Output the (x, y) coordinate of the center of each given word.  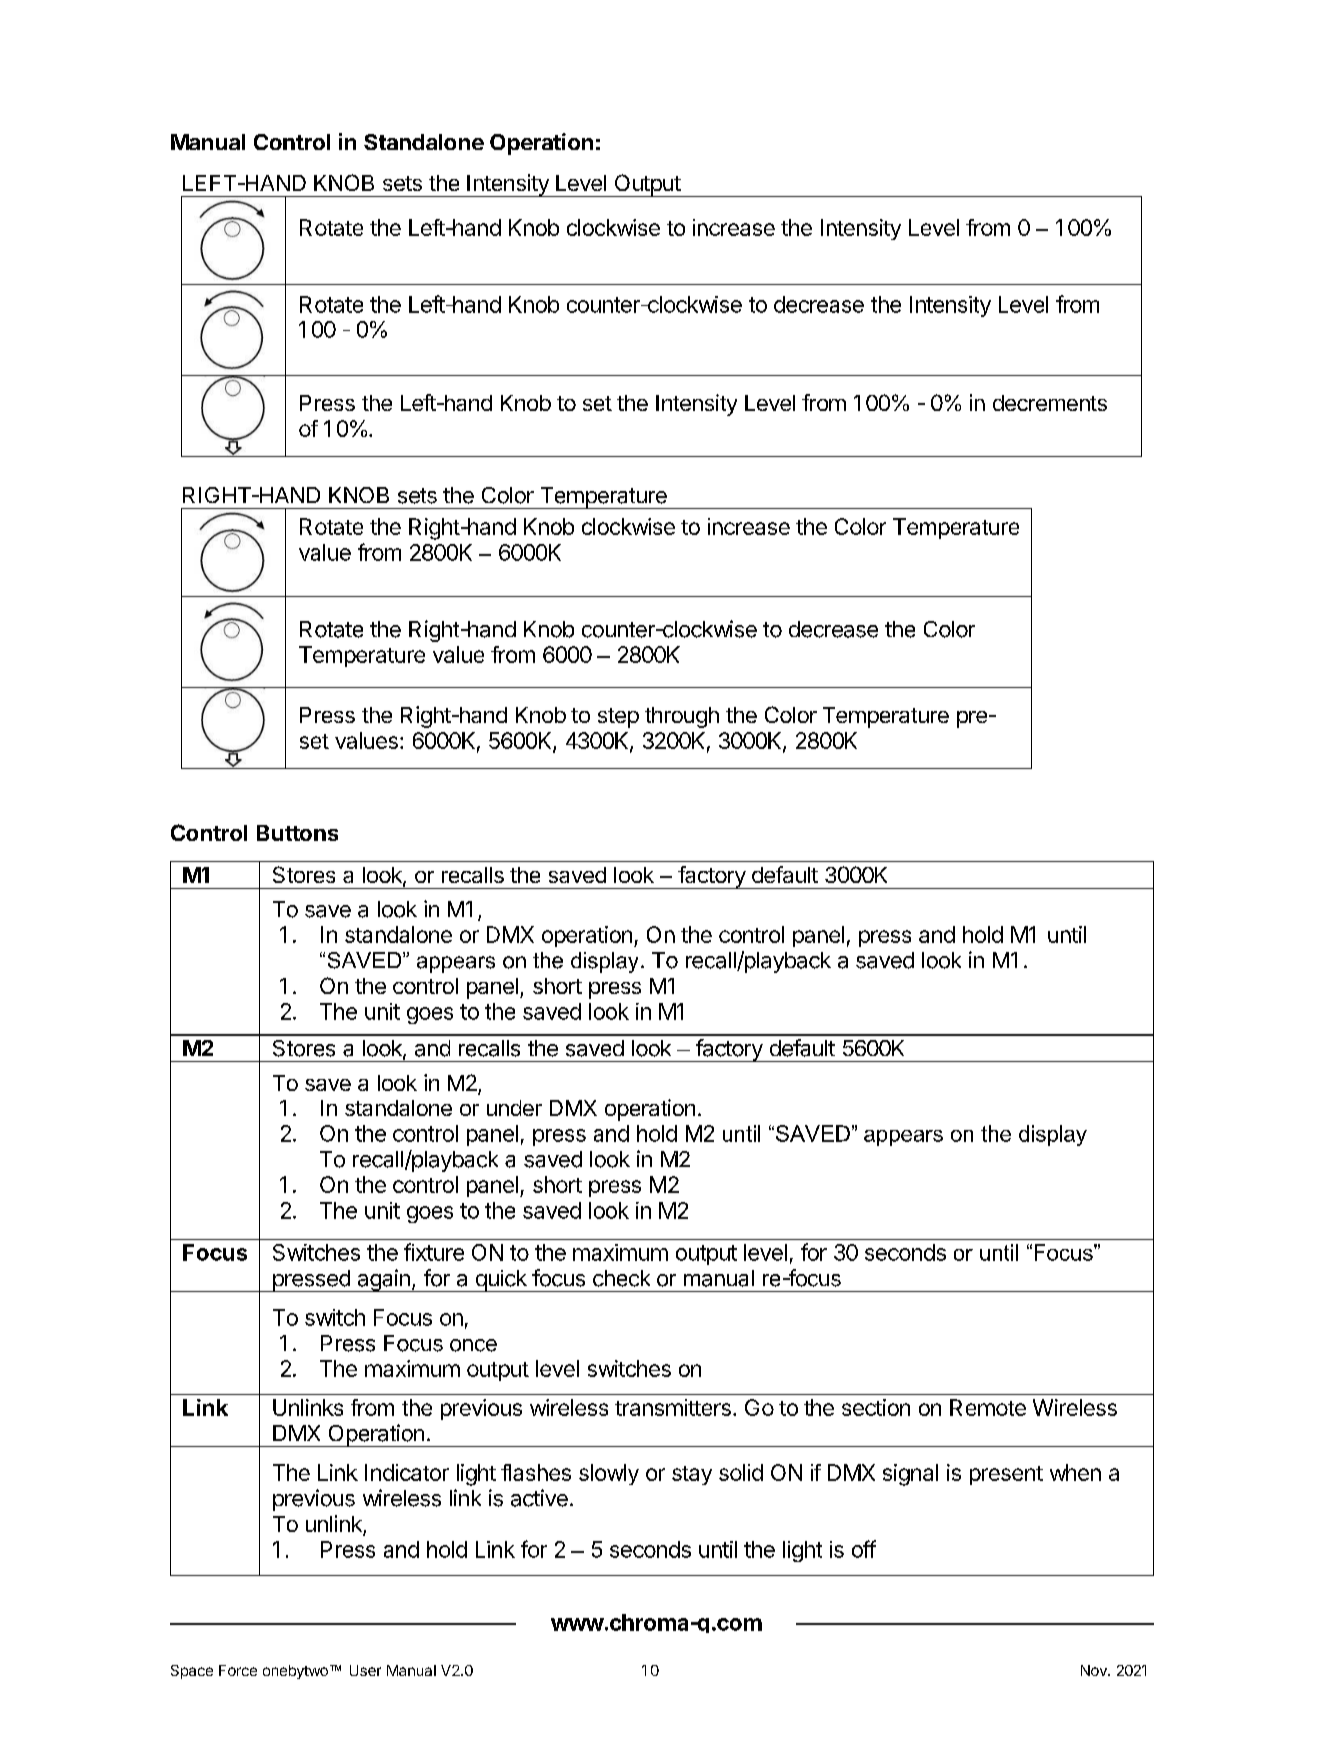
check (621, 1278)
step (618, 718)
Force (238, 1670)
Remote (988, 1407)
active (539, 1498)
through (682, 717)
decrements (1050, 403)
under (514, 1108)
